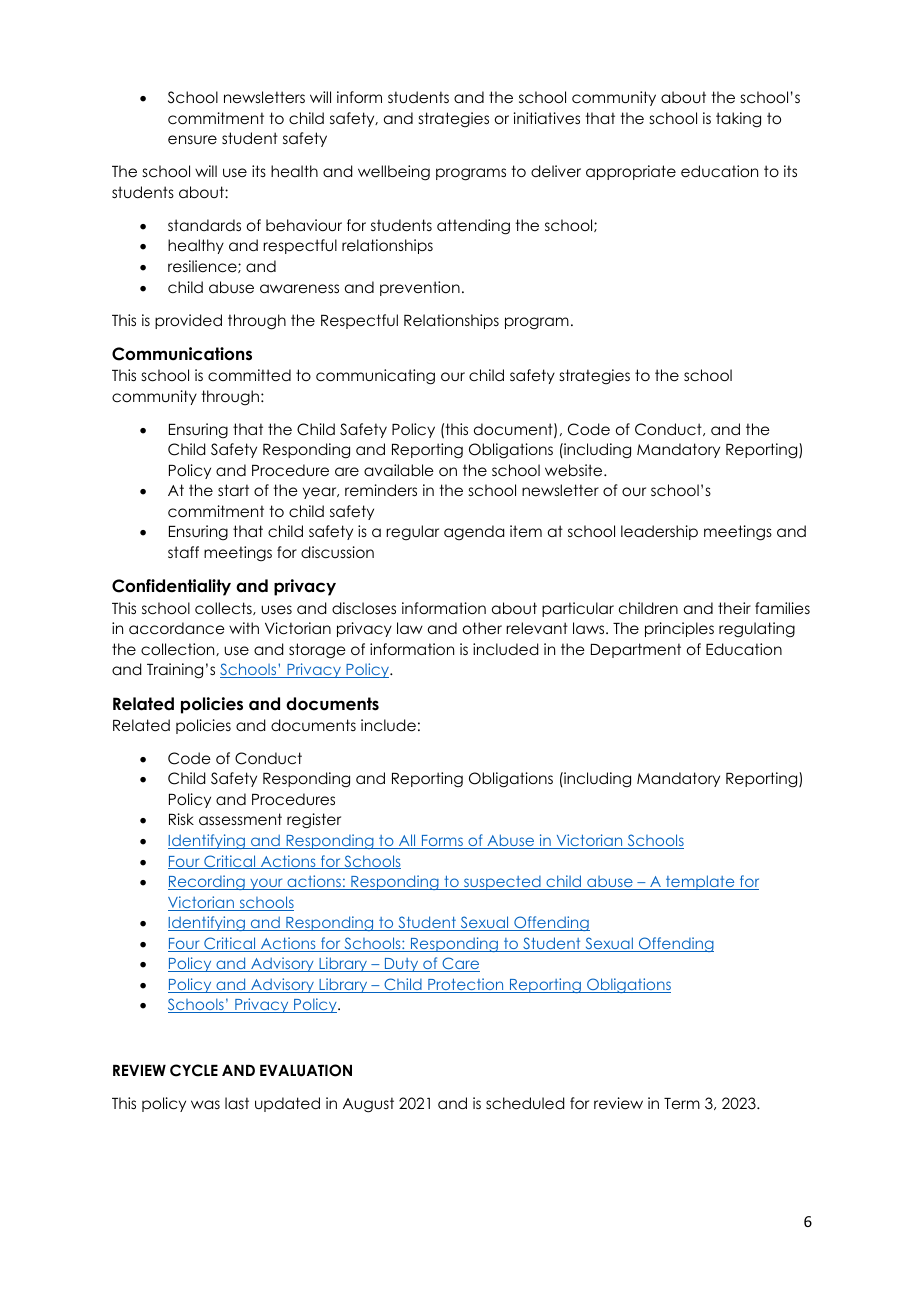  Describe the element at coordinates (442, 842) in the screenshot. I see `Forms` at that location.
